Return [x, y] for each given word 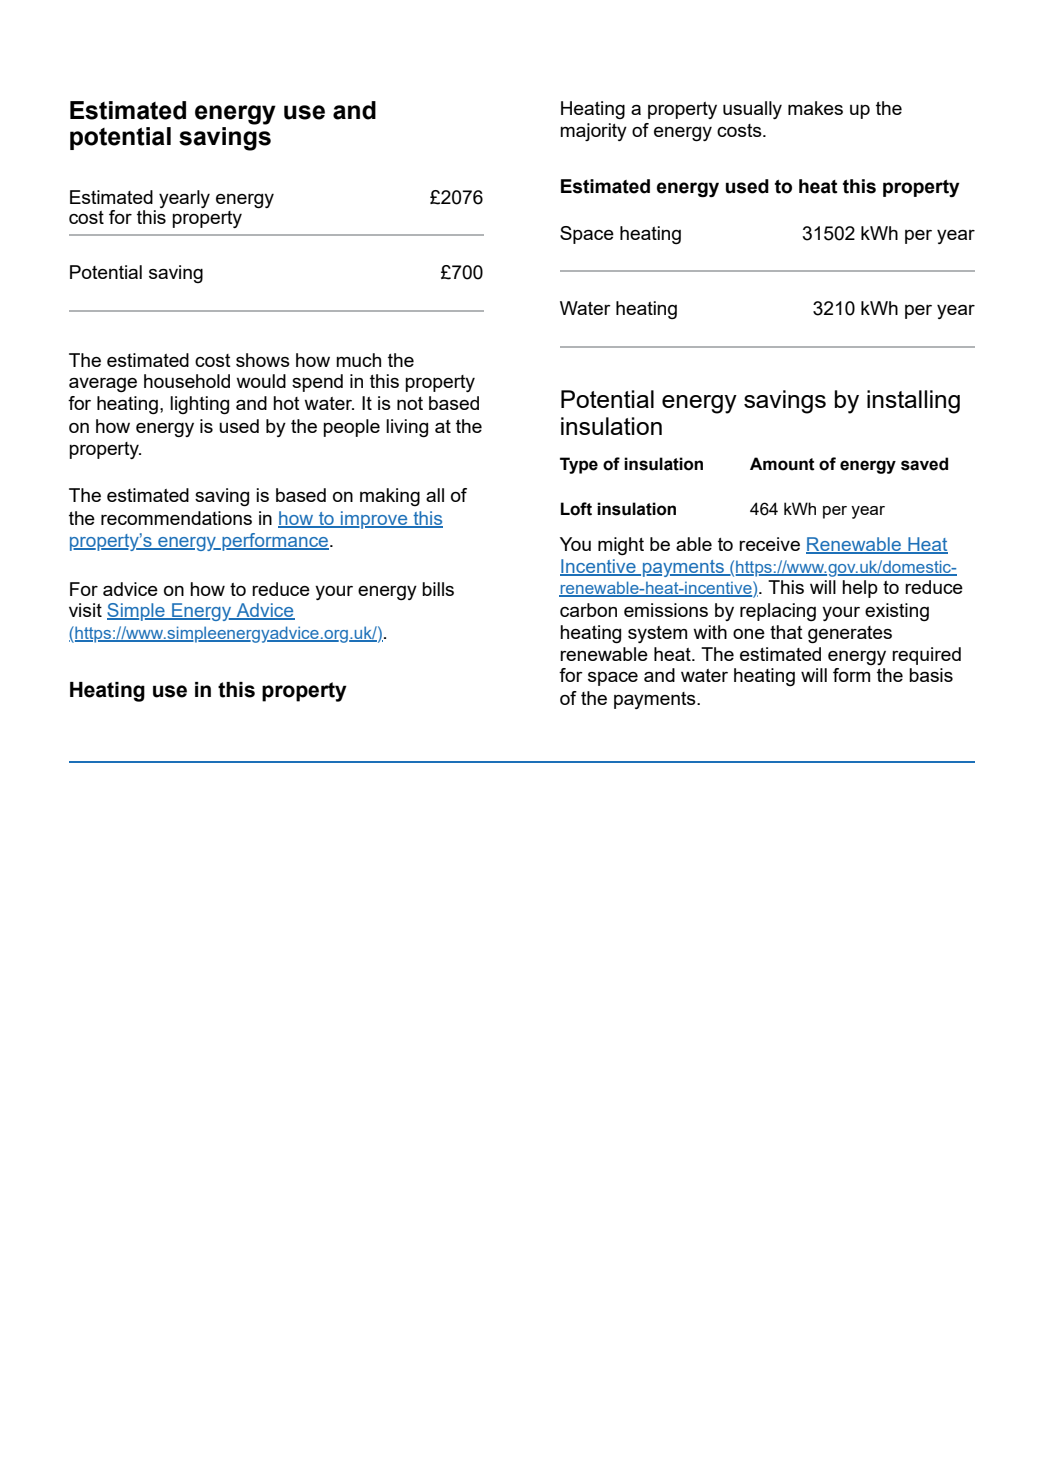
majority [593, 132]
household [187, 381]
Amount [782, 464]
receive [769, 544]
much [358, 360]
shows [263, 360]
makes [815, 108]
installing [913, 402]
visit [85, 610]
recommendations [176, 518]
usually [752, 110]
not [410, 403]
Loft [576, 509]
